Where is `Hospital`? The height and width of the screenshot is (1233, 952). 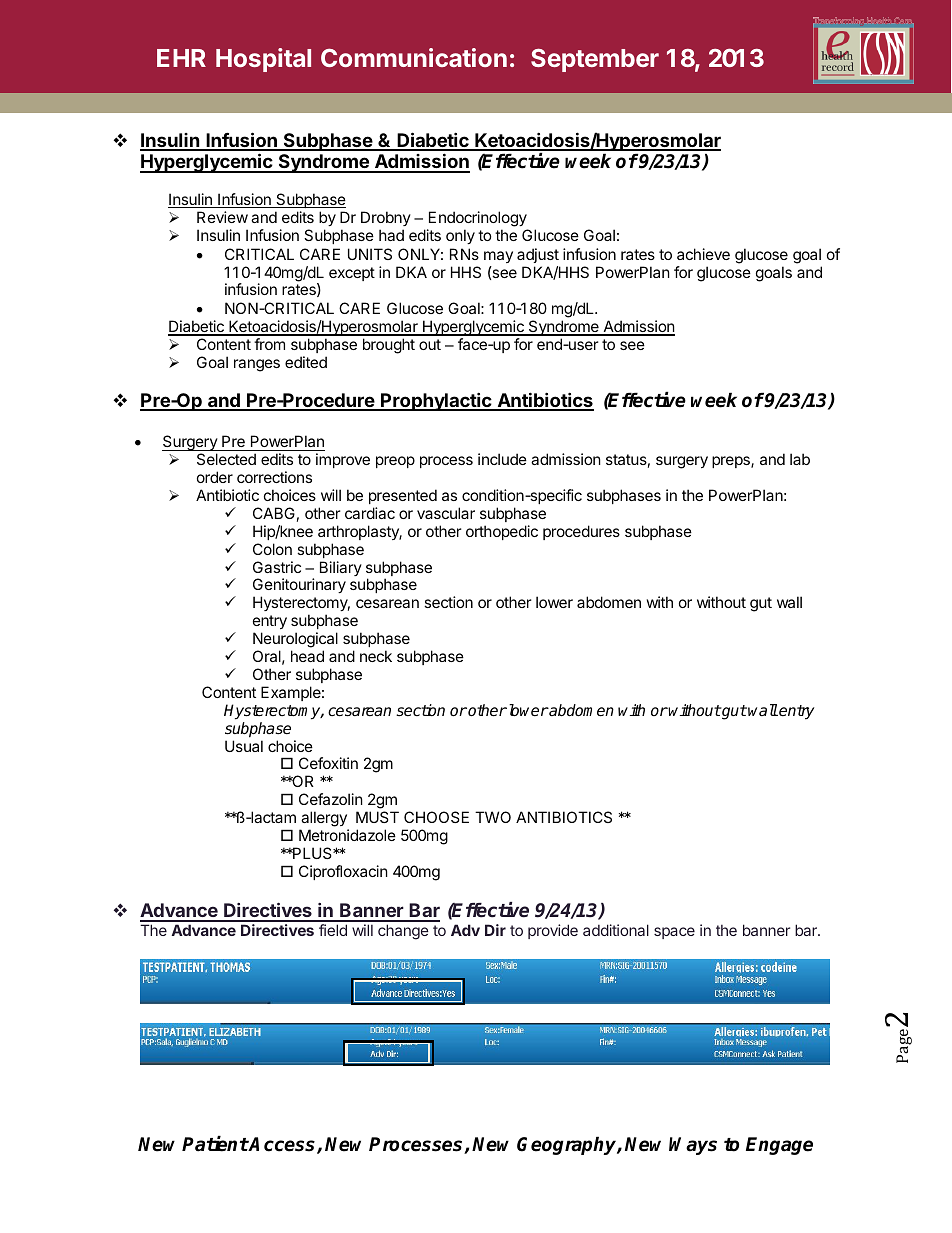
Hospital is located at coordinates (263, 60).
